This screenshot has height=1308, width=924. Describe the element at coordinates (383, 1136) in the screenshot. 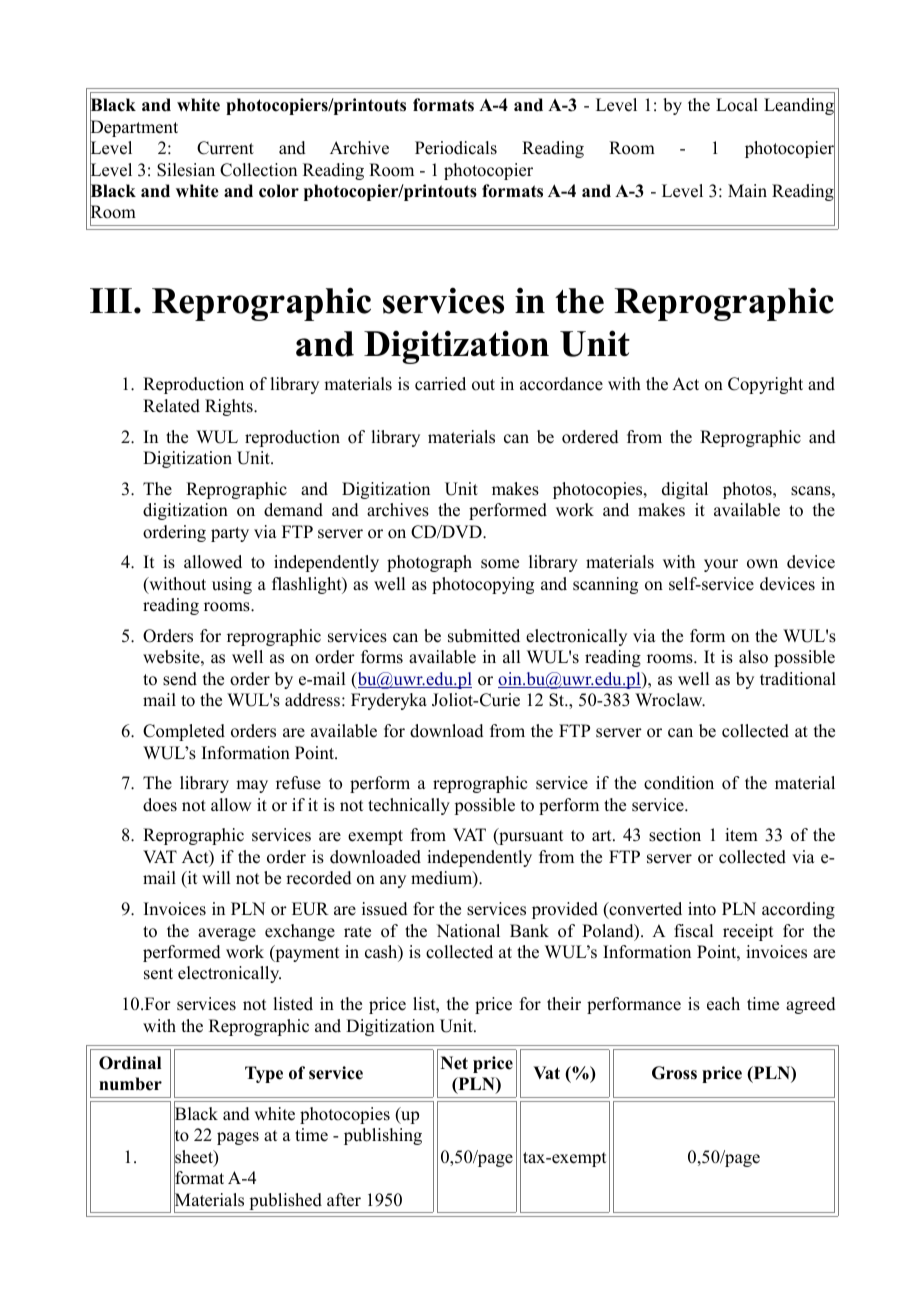

I see `publishing` at that location.
